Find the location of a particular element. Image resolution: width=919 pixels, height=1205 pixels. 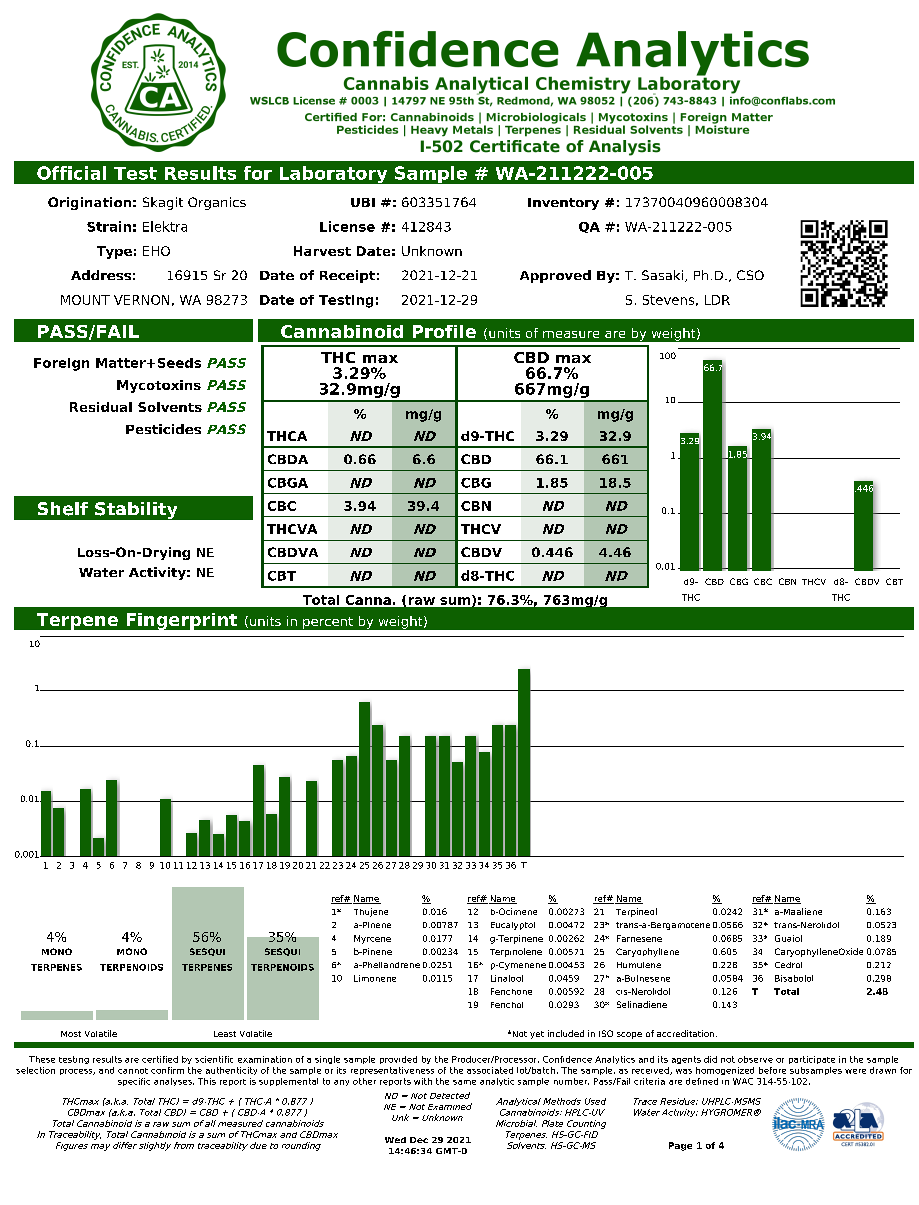

CSO is located at coordinates (750, 275).
